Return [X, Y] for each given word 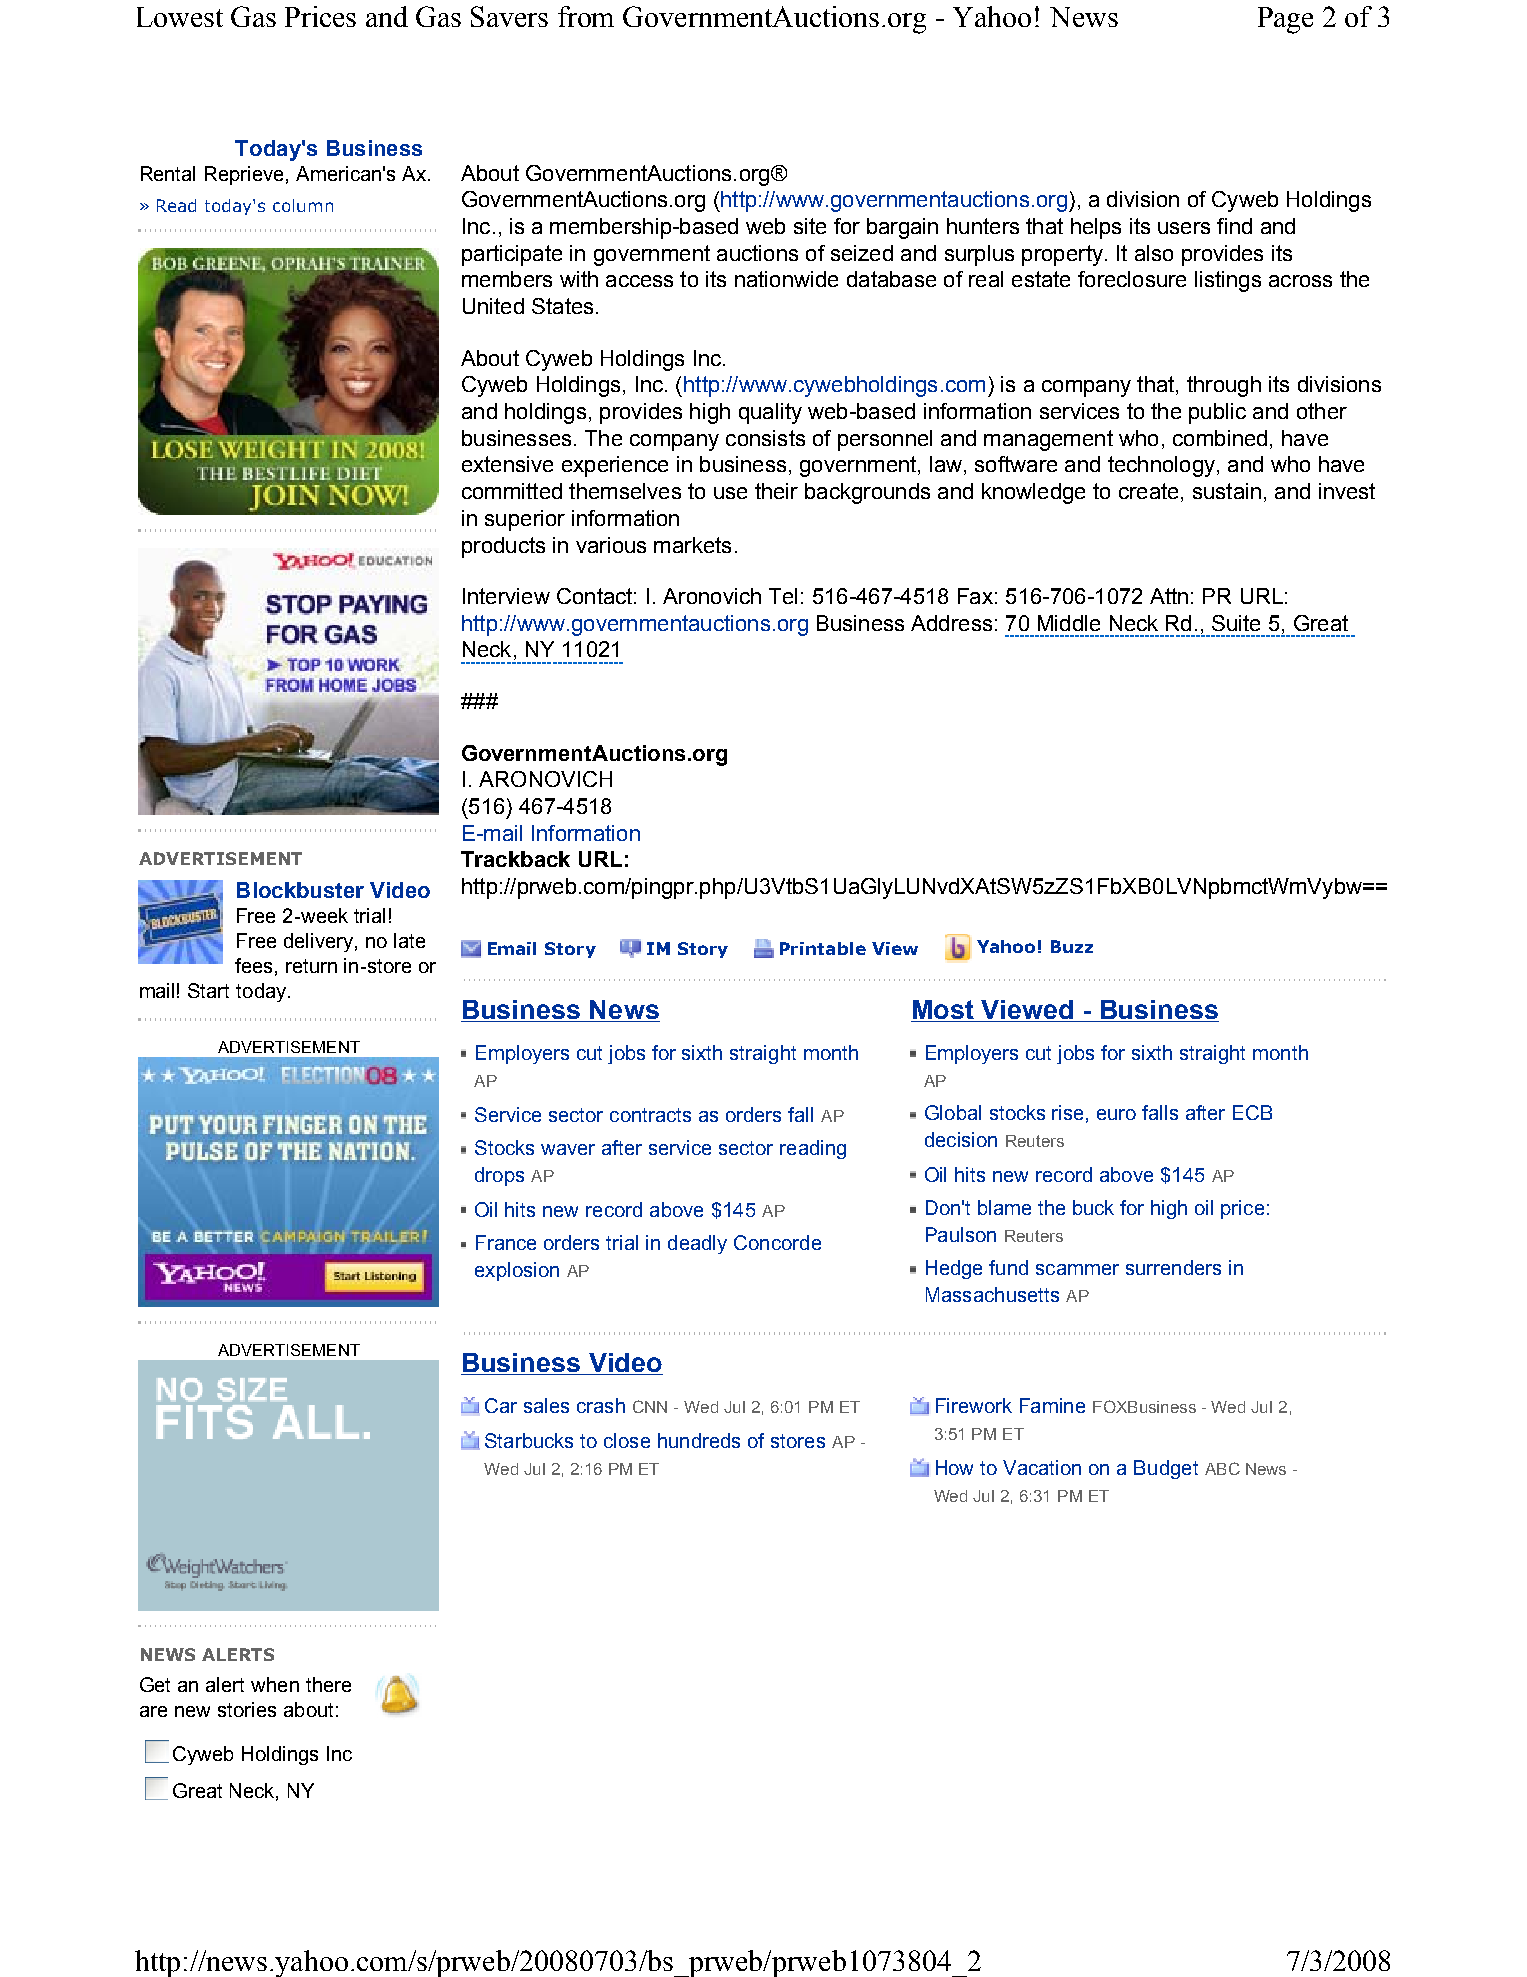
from [586, 16]
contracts [650, 1115]
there [328, 1684]
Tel [783, 596]
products [503, 547]
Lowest [180, 17]
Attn [1169, 596]
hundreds [699, 1440]
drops [499, 1176]
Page [1285, 20]
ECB [1252, 1112]
